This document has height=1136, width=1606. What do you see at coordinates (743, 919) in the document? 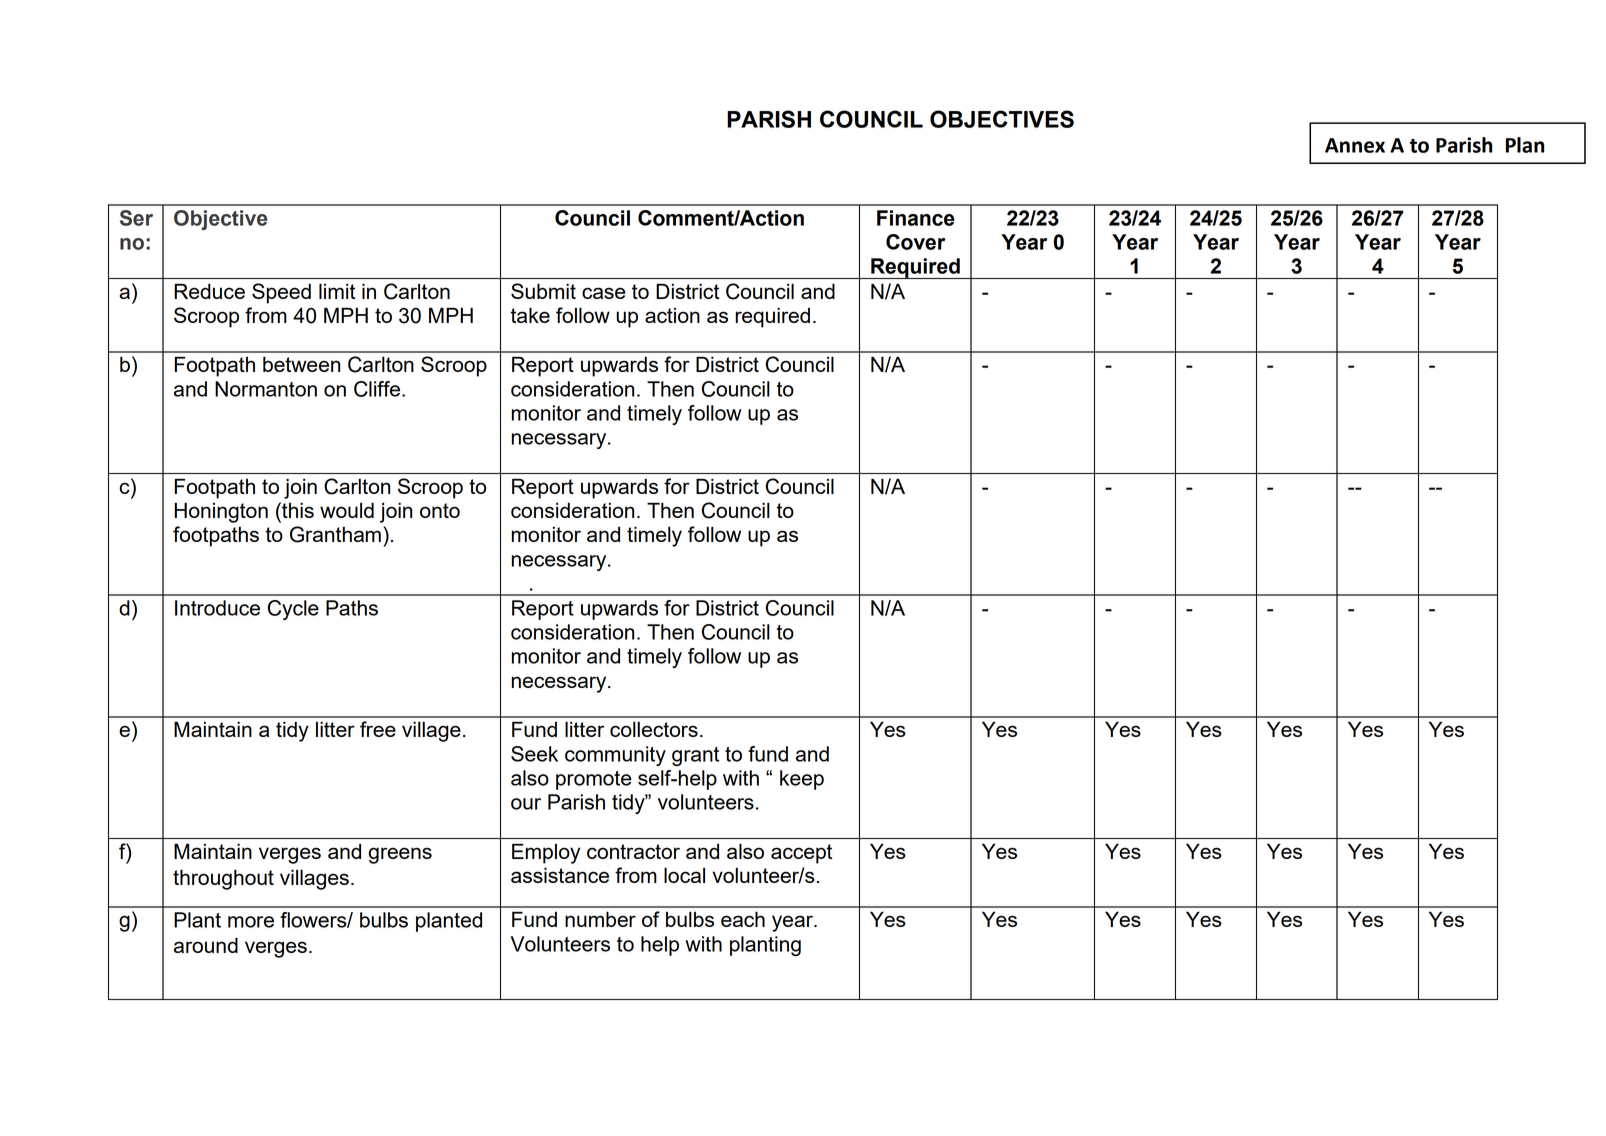
I see `each` at bounding box center [743, 919].
